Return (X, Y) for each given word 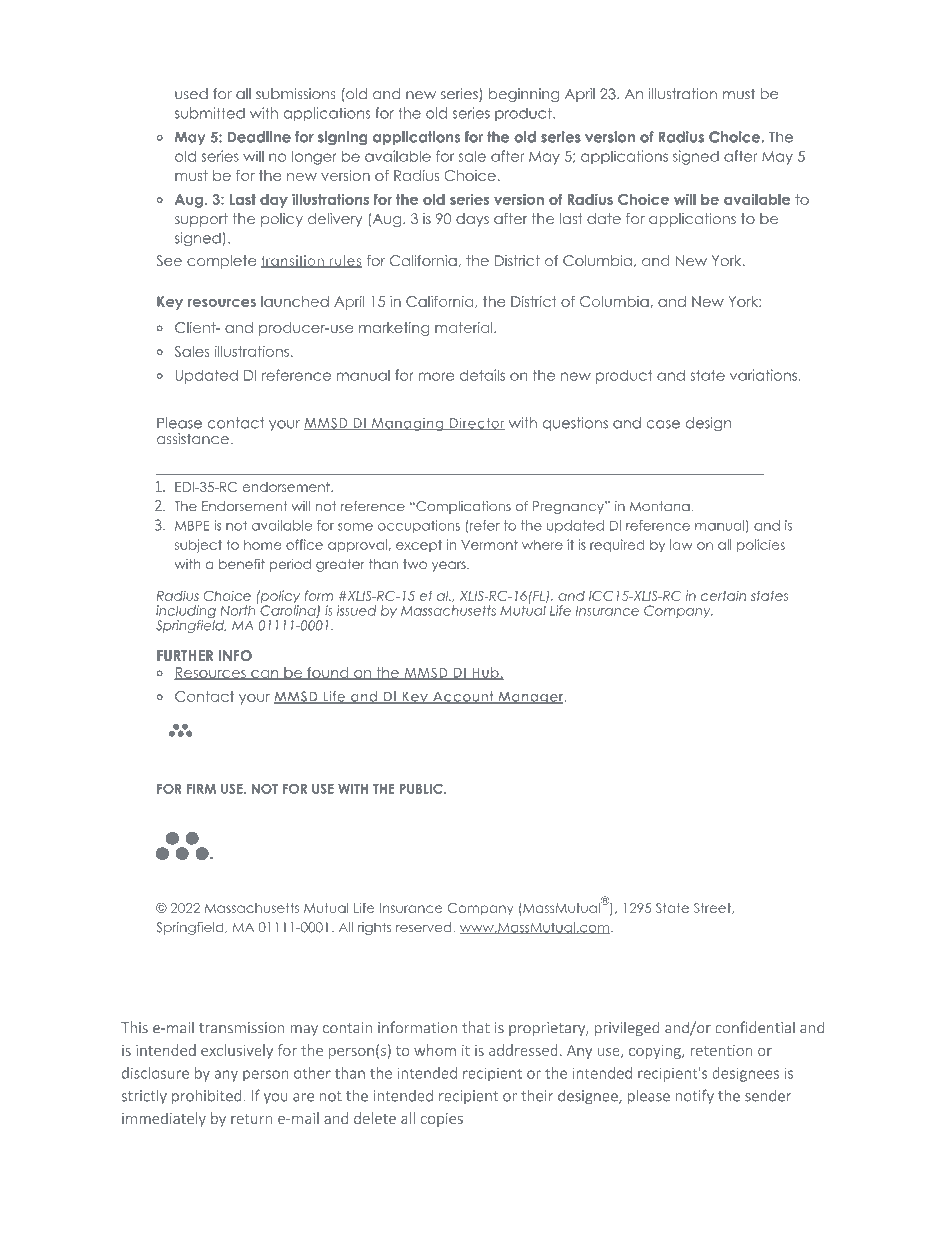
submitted (210, 113)
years (450, 566)
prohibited (208, 1096)
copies (441, 1120)
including (186, 613)
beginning (524, 95)
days (472, 220)
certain (723, 596)
